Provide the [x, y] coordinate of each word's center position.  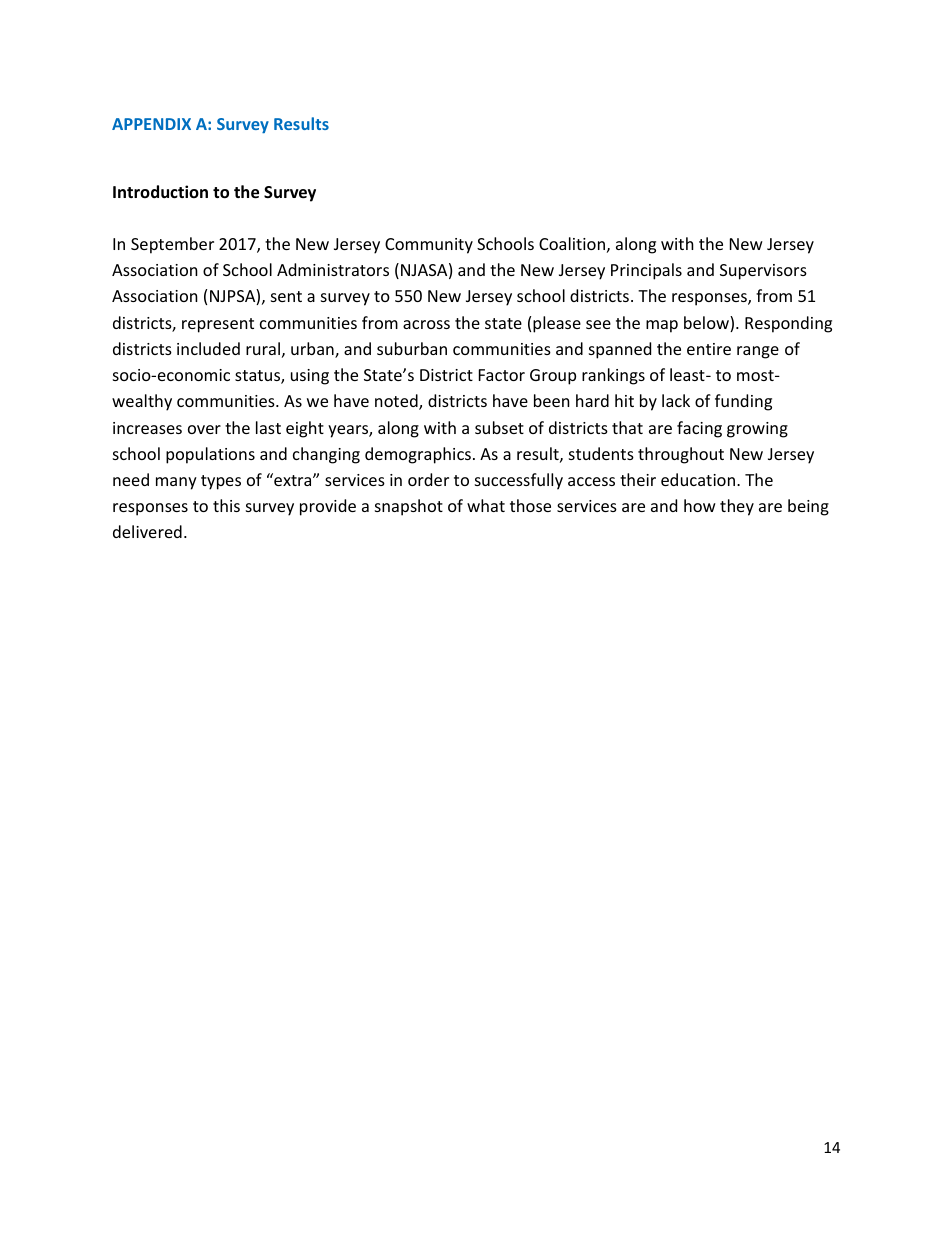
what [486, 505]
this [226, 505]
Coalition [572, 243]
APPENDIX [151, 124]
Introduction [160, 191]
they [737, 507]
